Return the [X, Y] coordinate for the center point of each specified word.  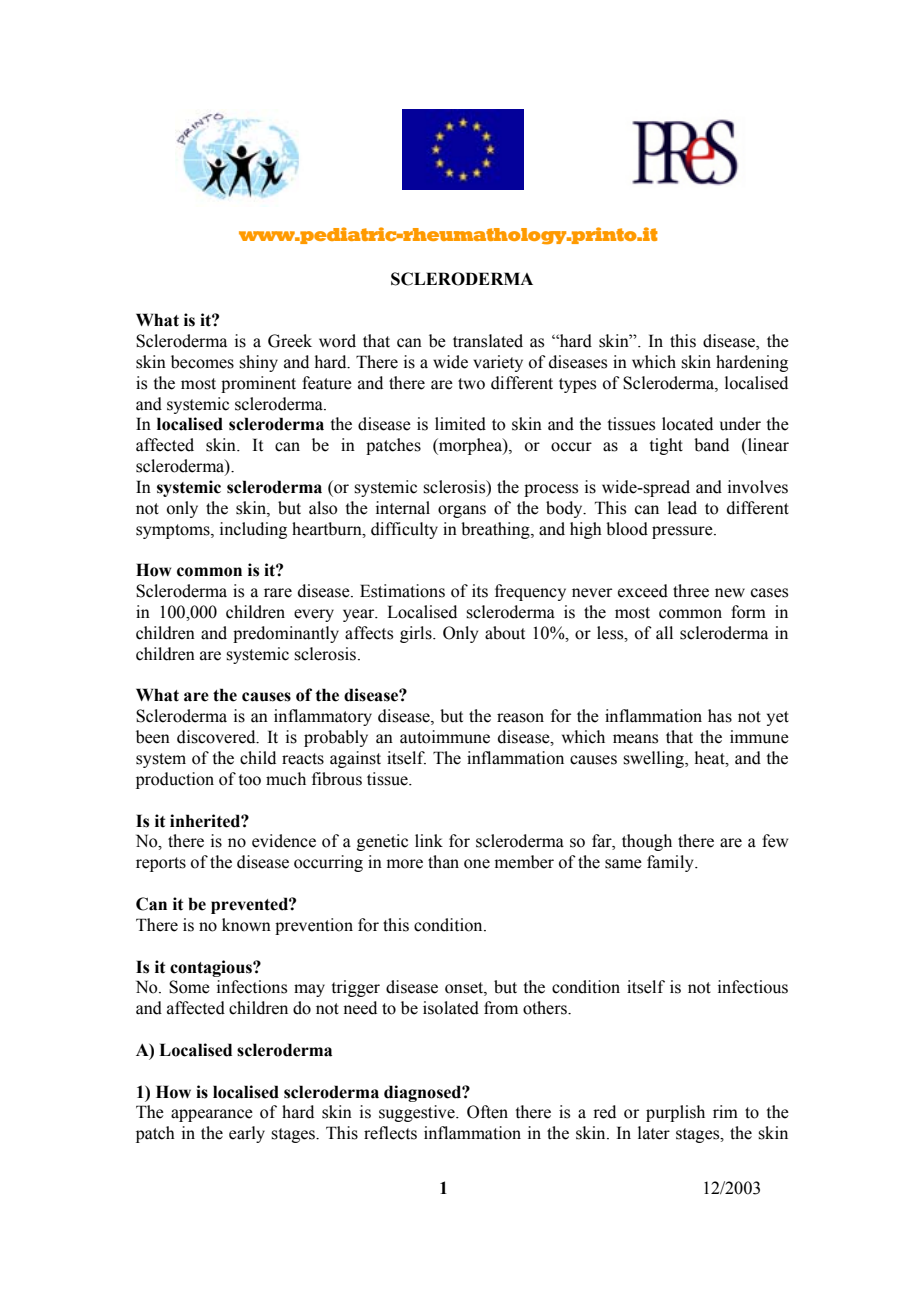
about [505, 633]
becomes [202, 362]
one [477, 864]
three [691, 591]
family [671, 863]
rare [278, 593]
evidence [284, 841]
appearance [212, 1115]
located [687, 424]
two [471, 384]
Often [487, 1112]
